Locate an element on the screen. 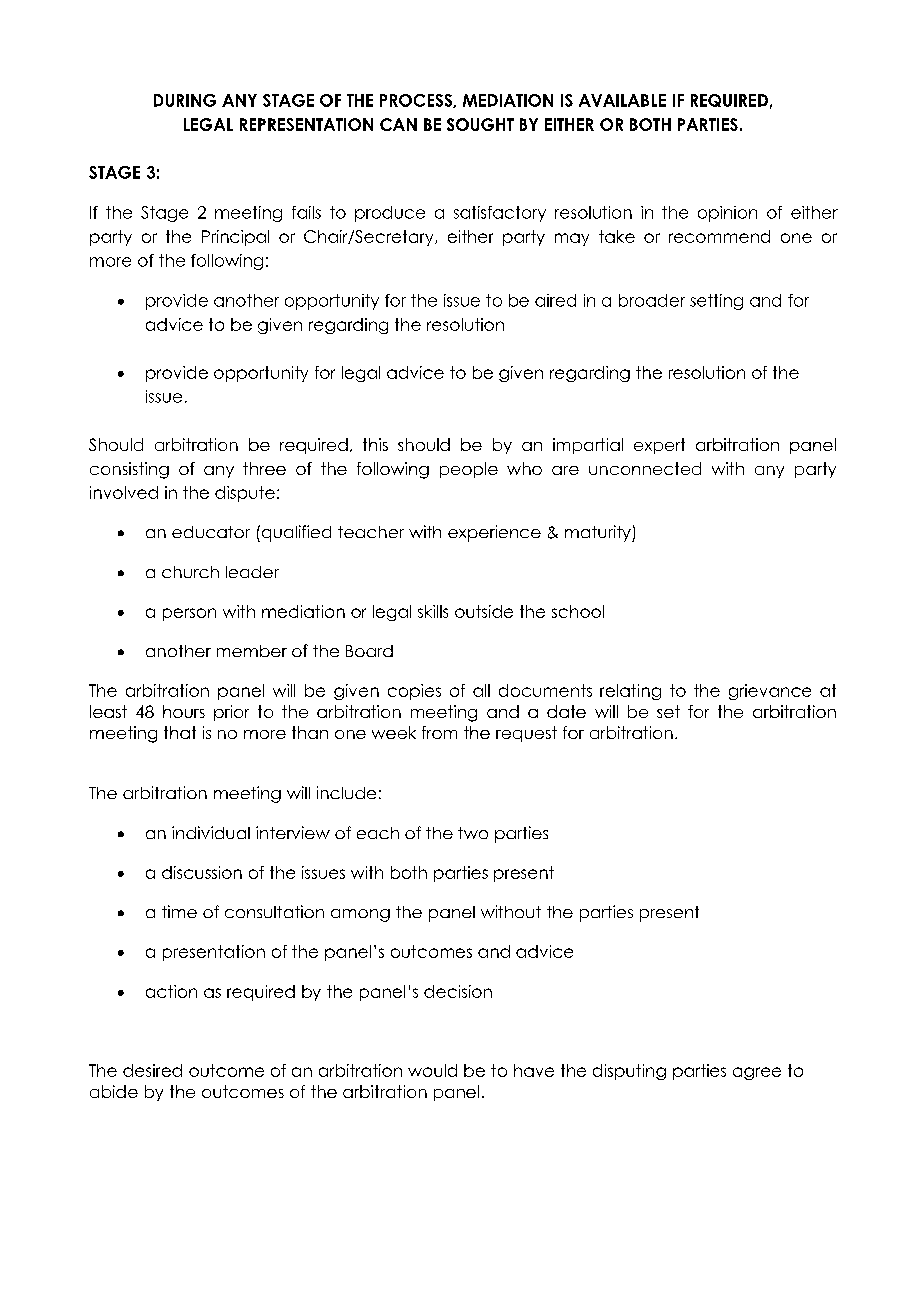 The image size is (924, 1308). that is located at coordinates (180, 732).
